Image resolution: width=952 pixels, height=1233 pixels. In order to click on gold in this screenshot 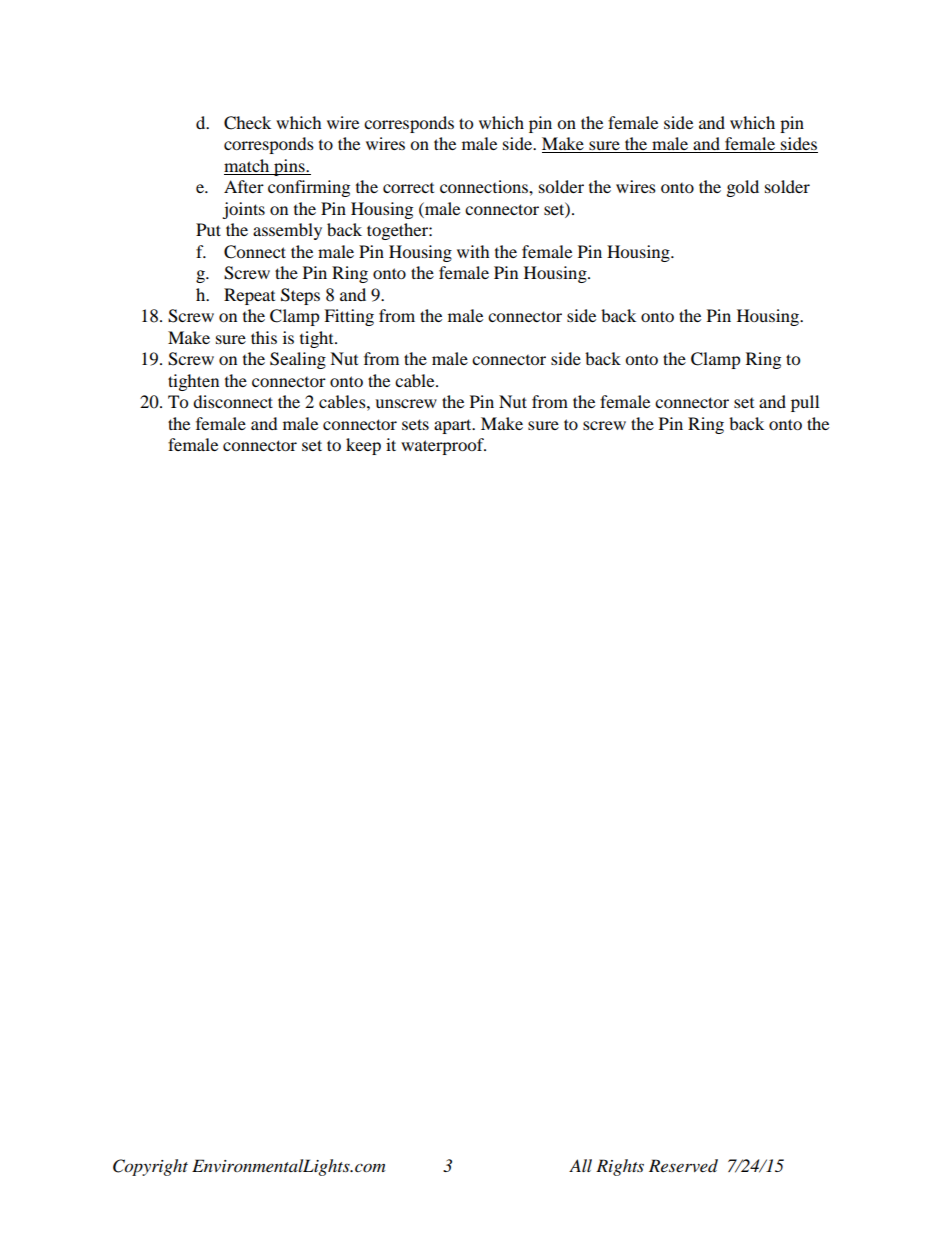, I will do `click(743, 188)`.
